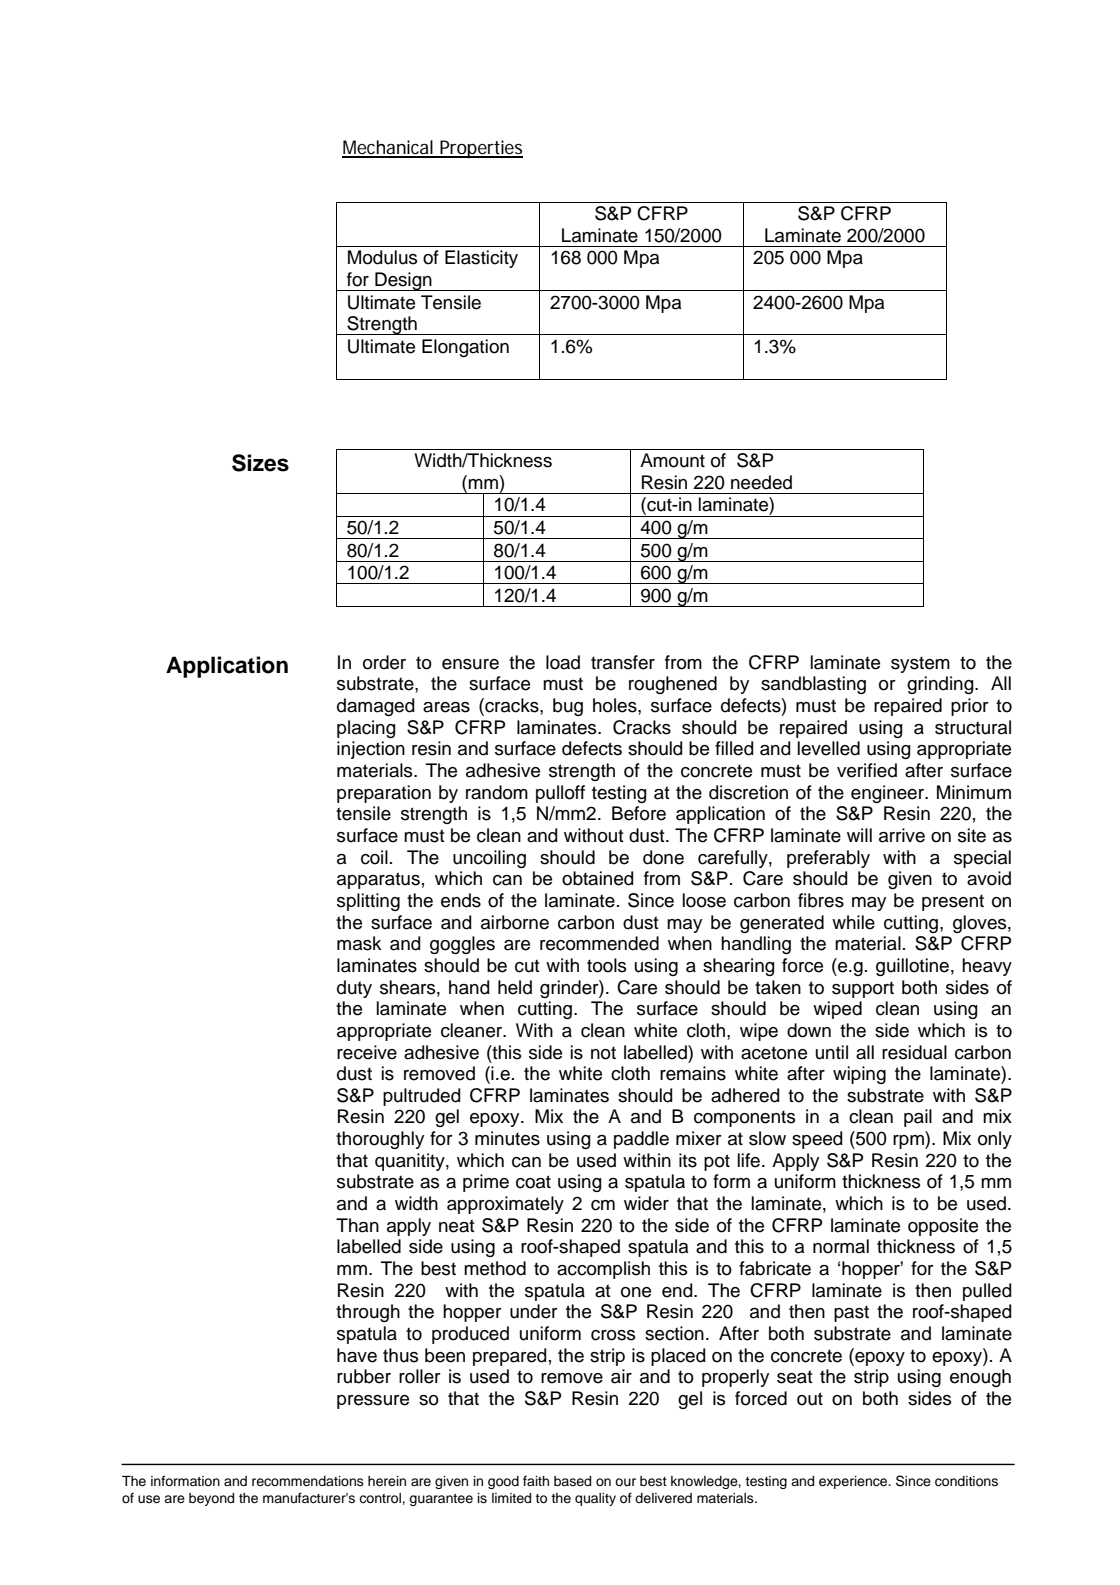  Describe the element at coordinates (854, 1482) in the screenshot. I see `experience` at that location.
